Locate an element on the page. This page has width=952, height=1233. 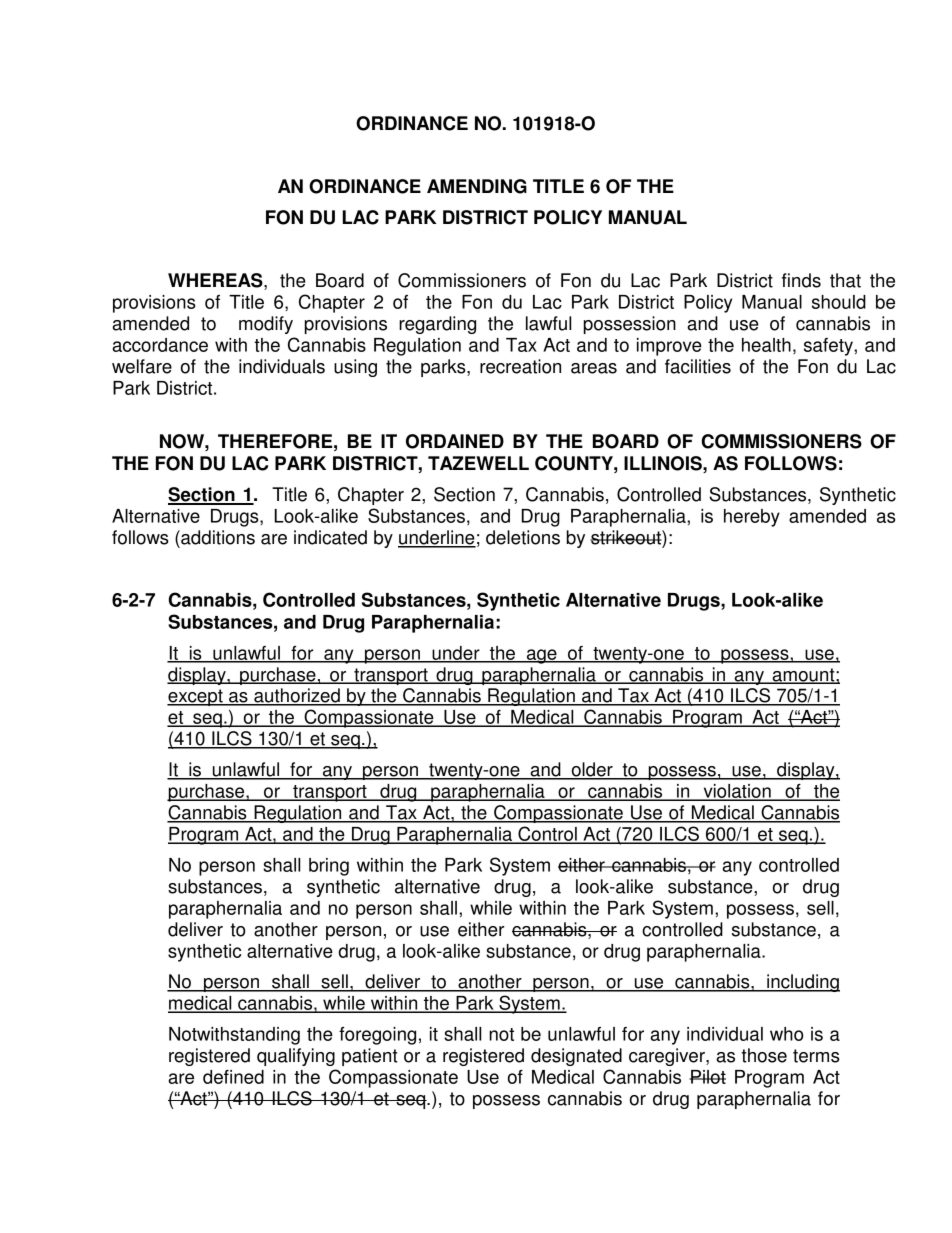
designated is located at coordinates (576, 1057).
